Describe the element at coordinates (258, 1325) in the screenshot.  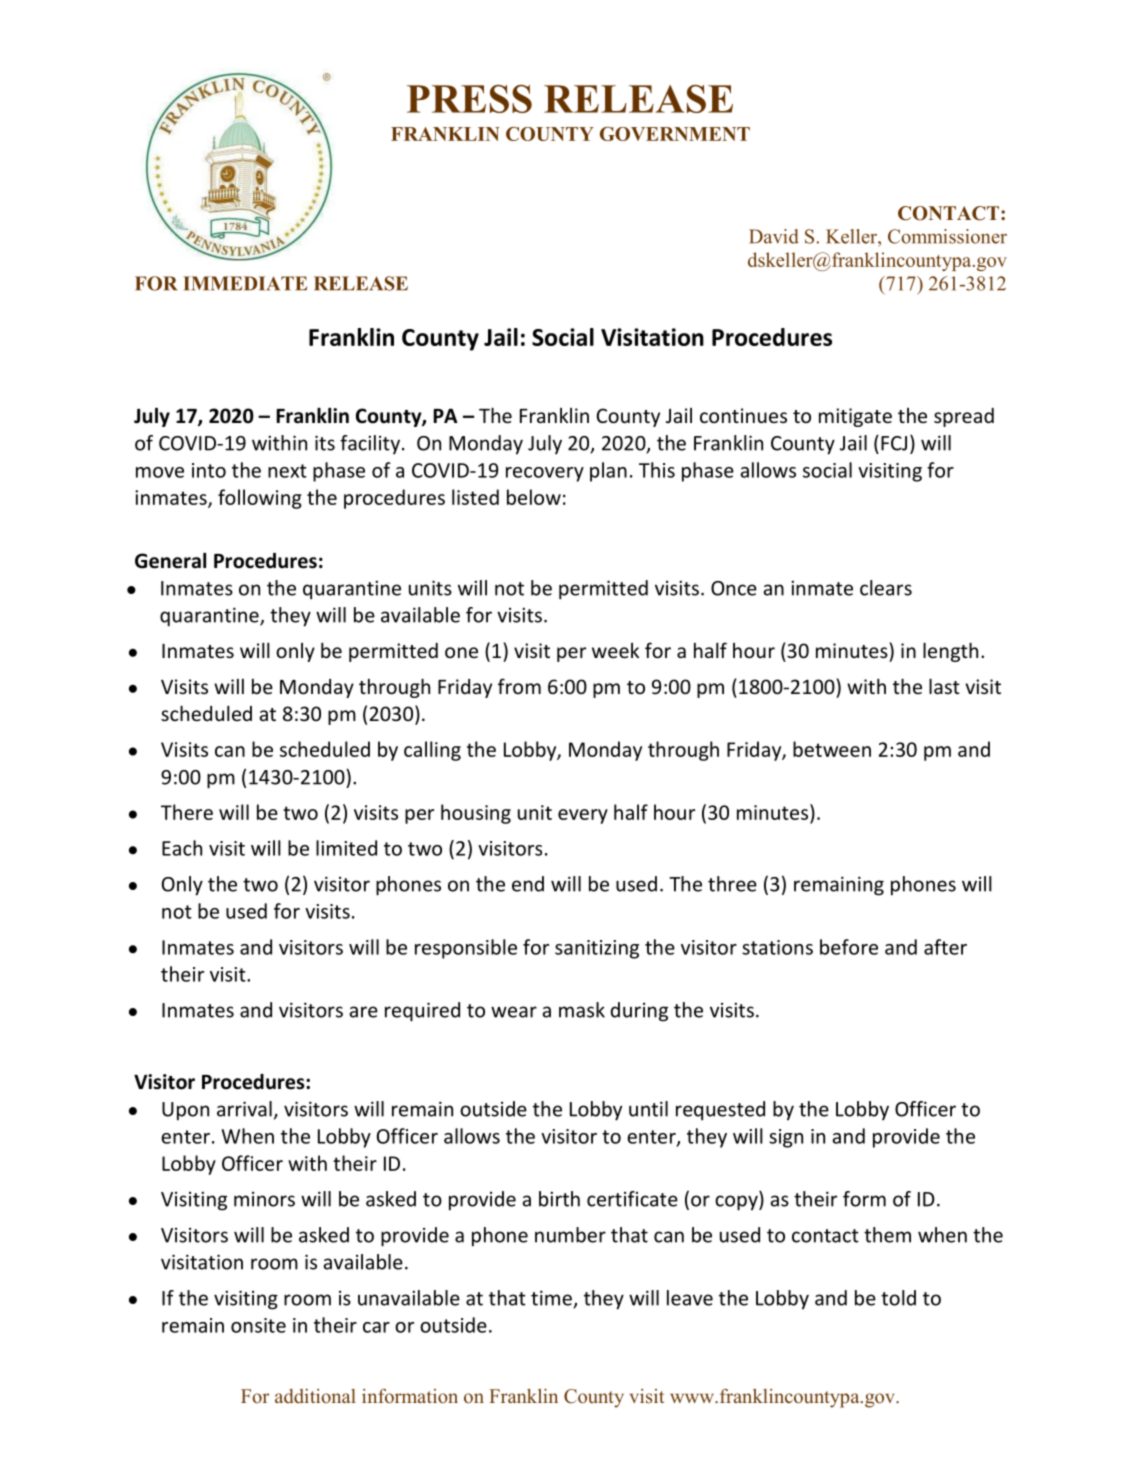
I see `onsite` at that location.
